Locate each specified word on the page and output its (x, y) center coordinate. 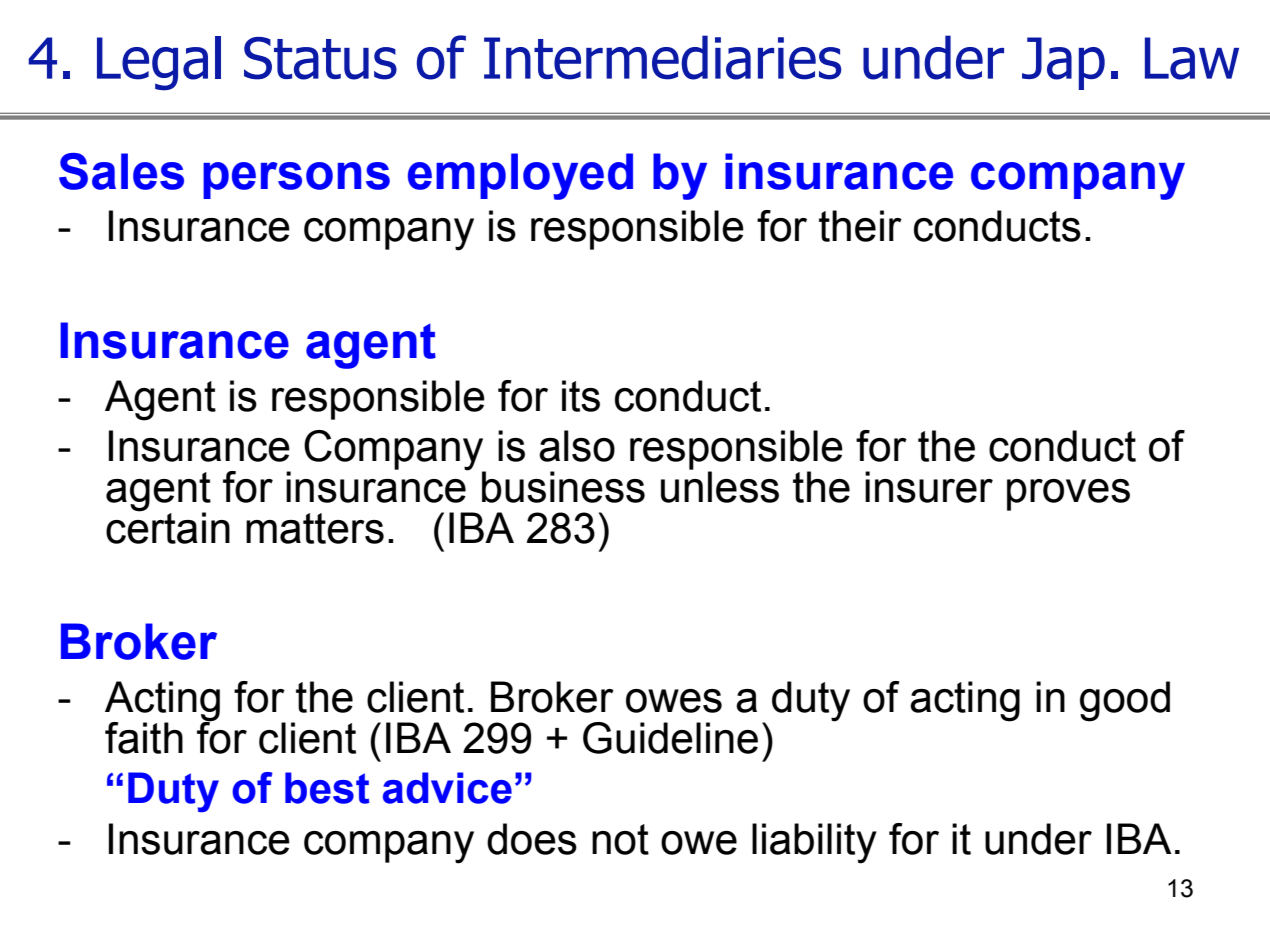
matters (315, 528)
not (620, 839)
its (581, 396)
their (860, 226)
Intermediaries (662, 57)
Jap (1063, 63)
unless (720, 486)
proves (1068, 495)
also (577, 446)
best (327, 788)
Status (320, 58)
